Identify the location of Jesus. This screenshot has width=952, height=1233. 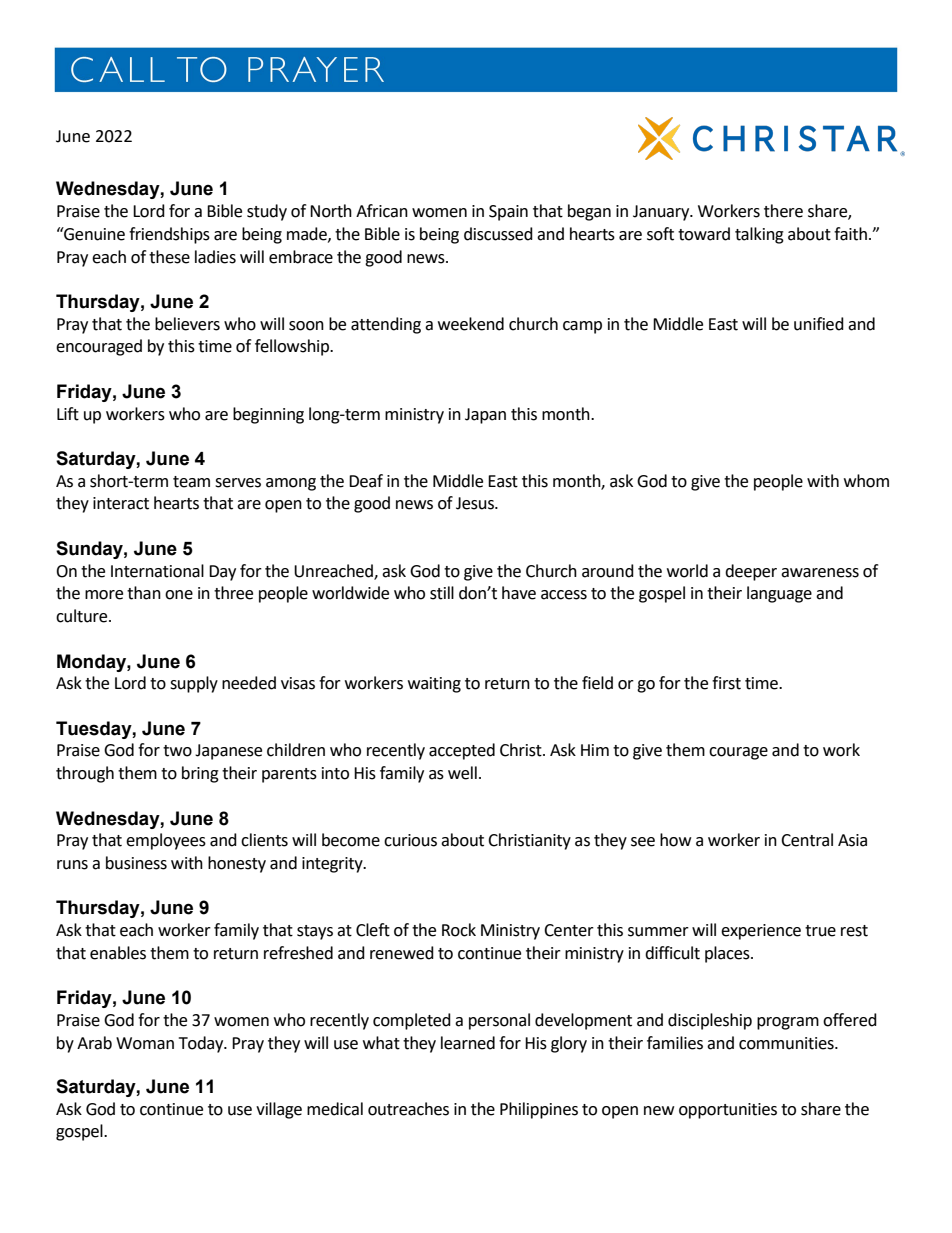
(476, 503).
